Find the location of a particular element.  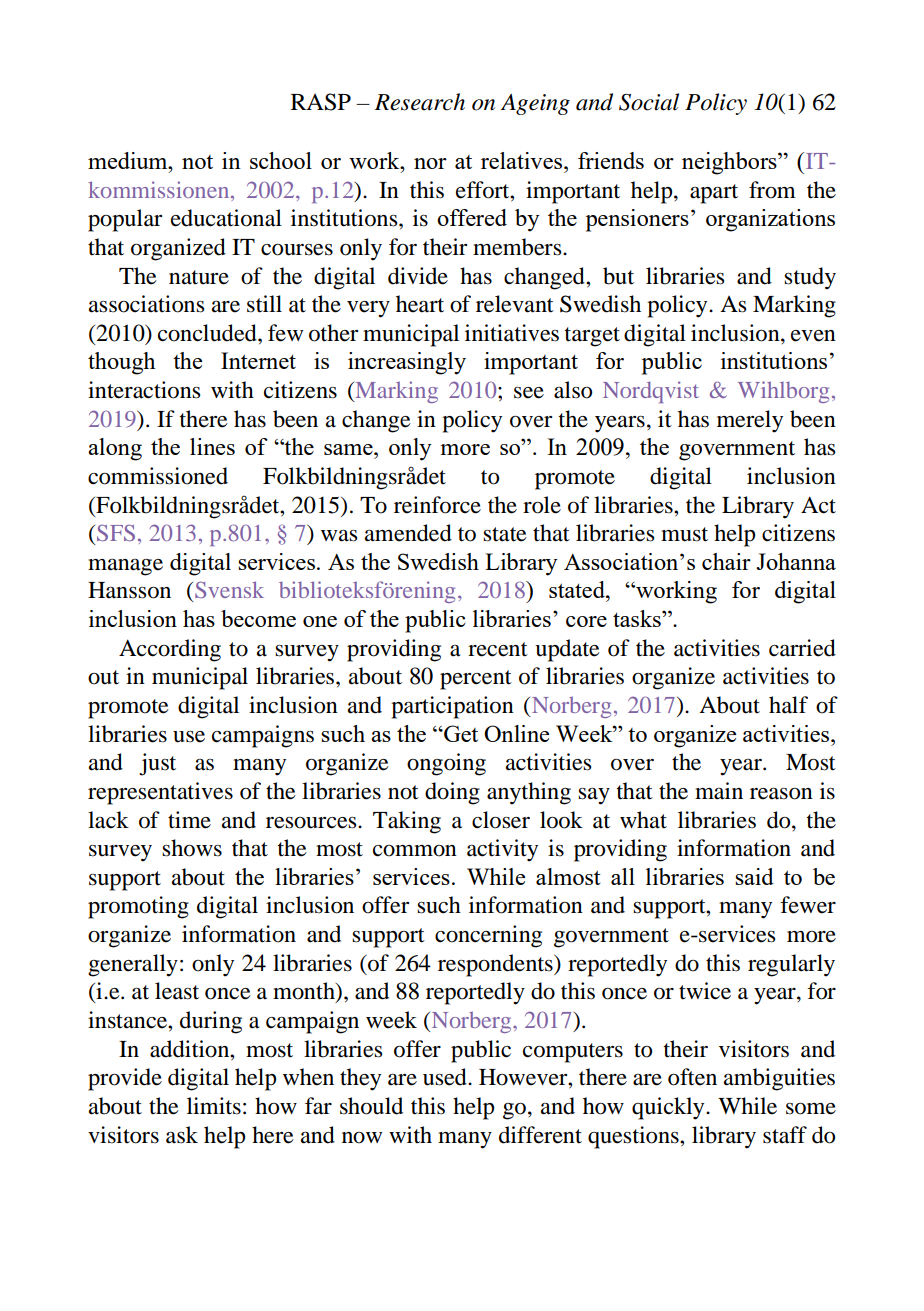

limits is located at coordinates (214, 1106).
